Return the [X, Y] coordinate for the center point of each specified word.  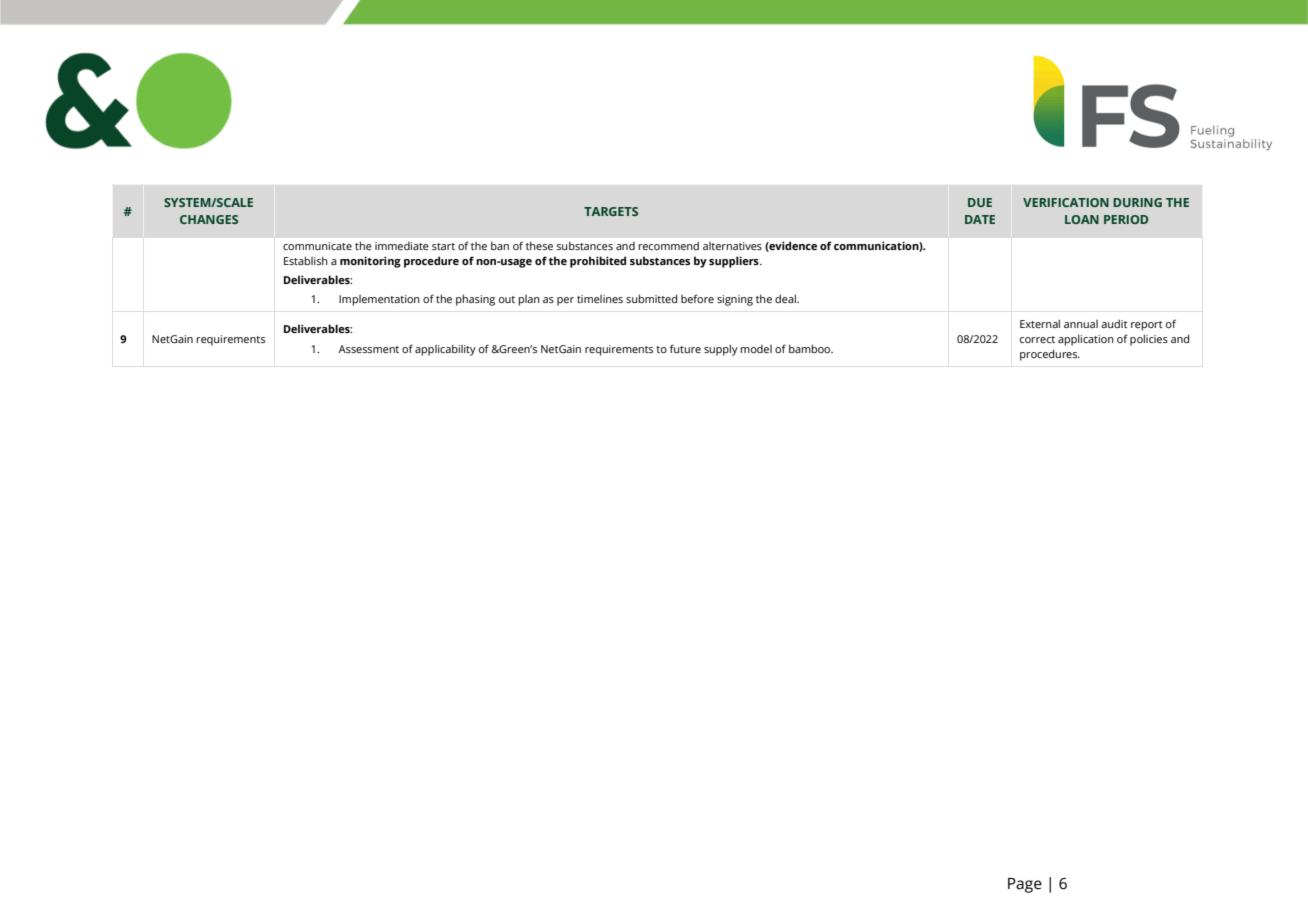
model [756, 349]
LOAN [1082, 219]
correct [1037, 339]
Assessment [368, 349]
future [685, 348]
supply [721, 350]
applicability [445, 350]
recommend [668, 246]
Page [1025, 885]
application [1086, 340]
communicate [317, 246]
